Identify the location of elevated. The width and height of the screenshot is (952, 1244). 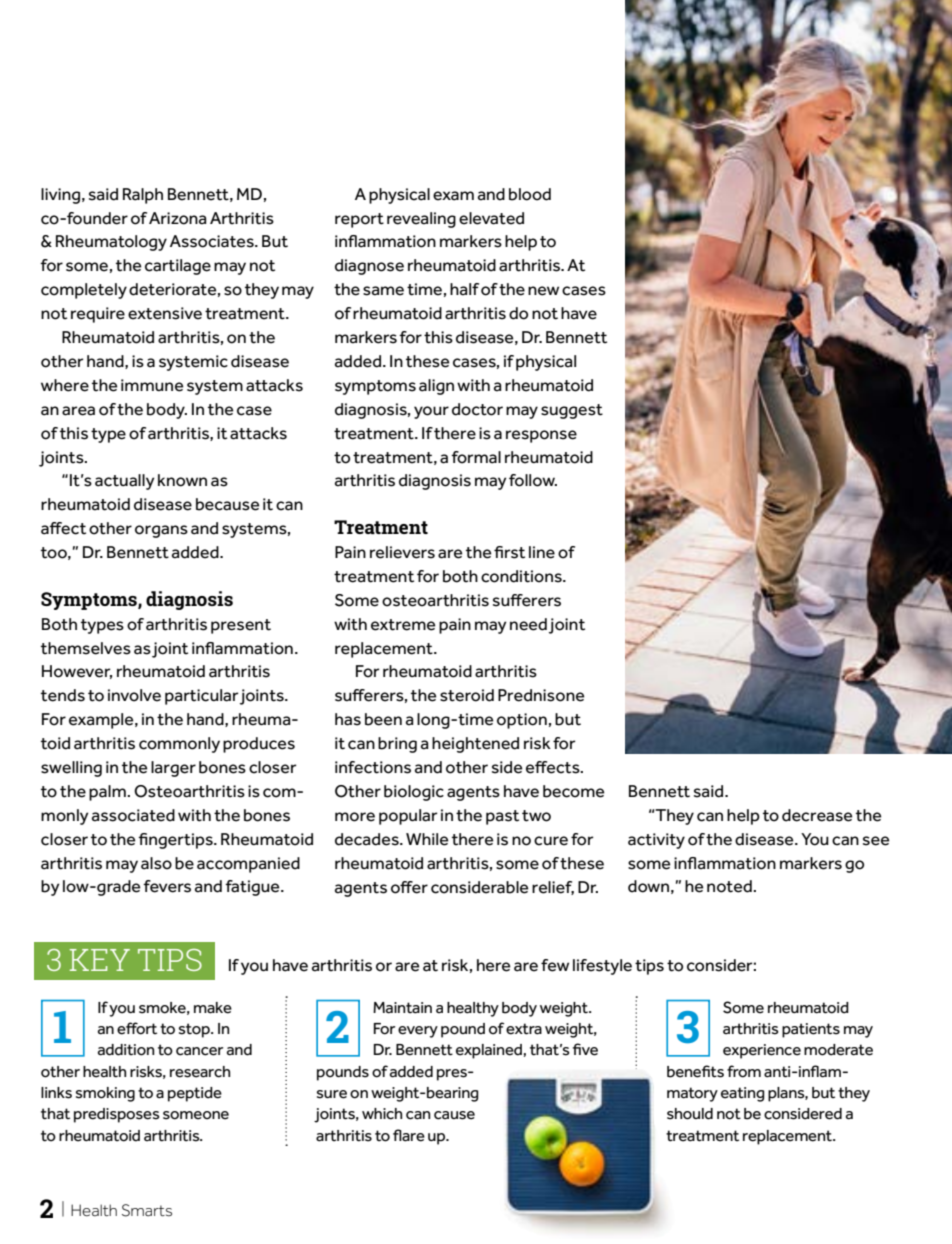
(491, 218).
